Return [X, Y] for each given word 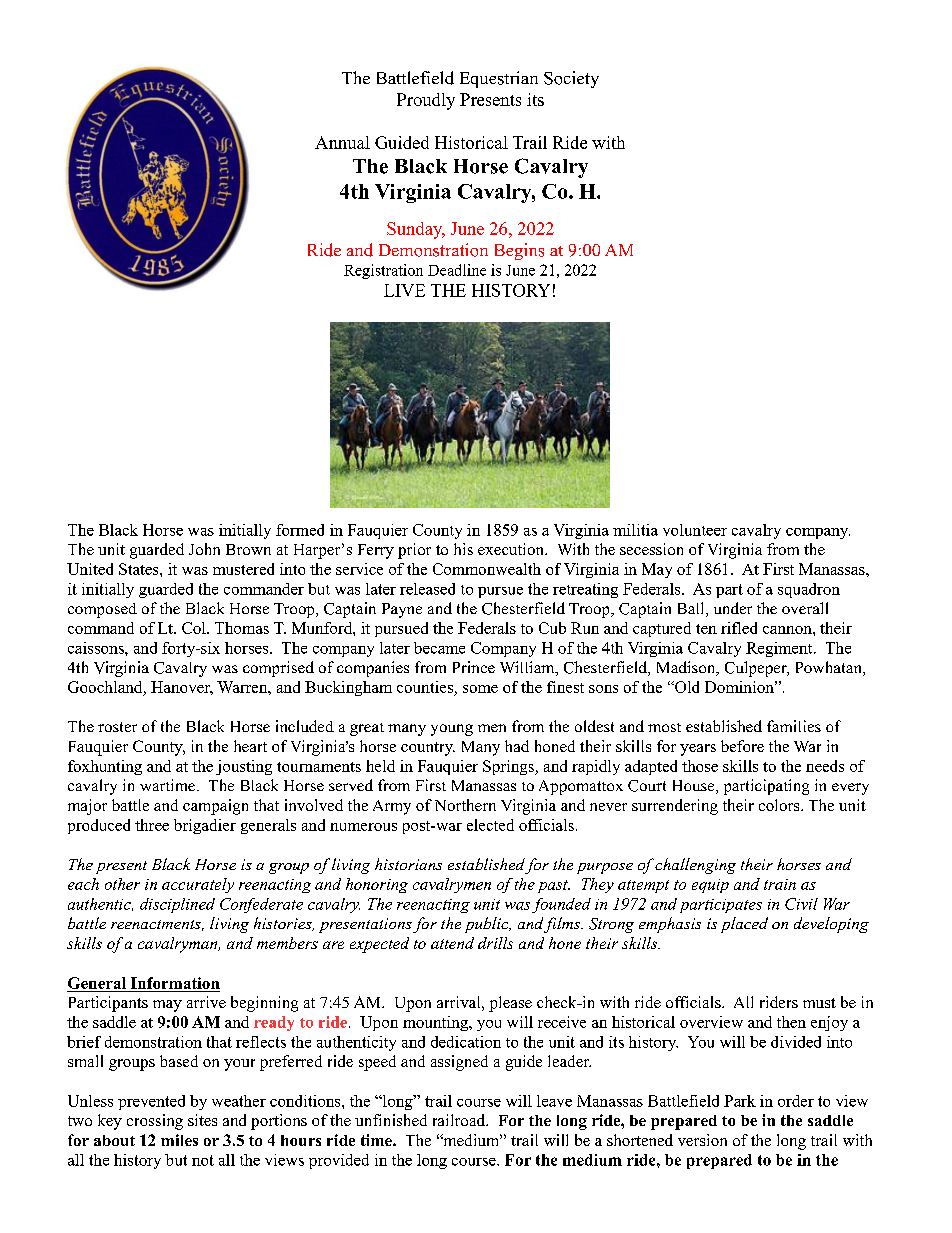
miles [179, 1140]
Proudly [426, 101]
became [439, 648]
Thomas [242, 628]
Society [571, 79]
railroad [460, 1120]
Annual [342, 142]
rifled [739, 628]
